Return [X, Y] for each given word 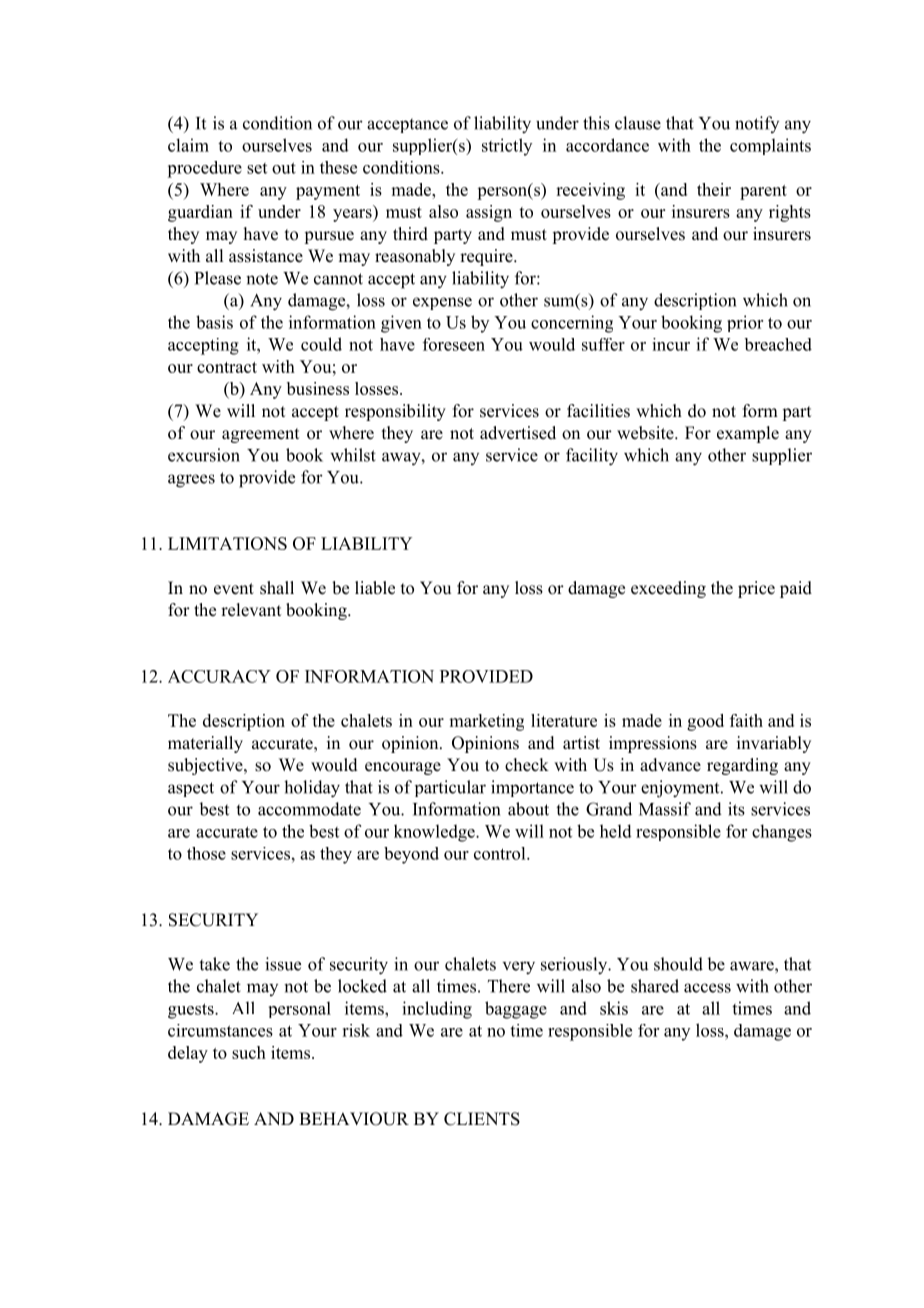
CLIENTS [482, 1119]
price [756, 589]
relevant [251, 610]
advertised [518, 433]
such [249, 1052]
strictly [507, 147]
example [748, 434]
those [206, 853]
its [736, 809]
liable [375, 588]
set [257, 168]
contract [227, 367]
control [501, 853]
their [714, 189]
